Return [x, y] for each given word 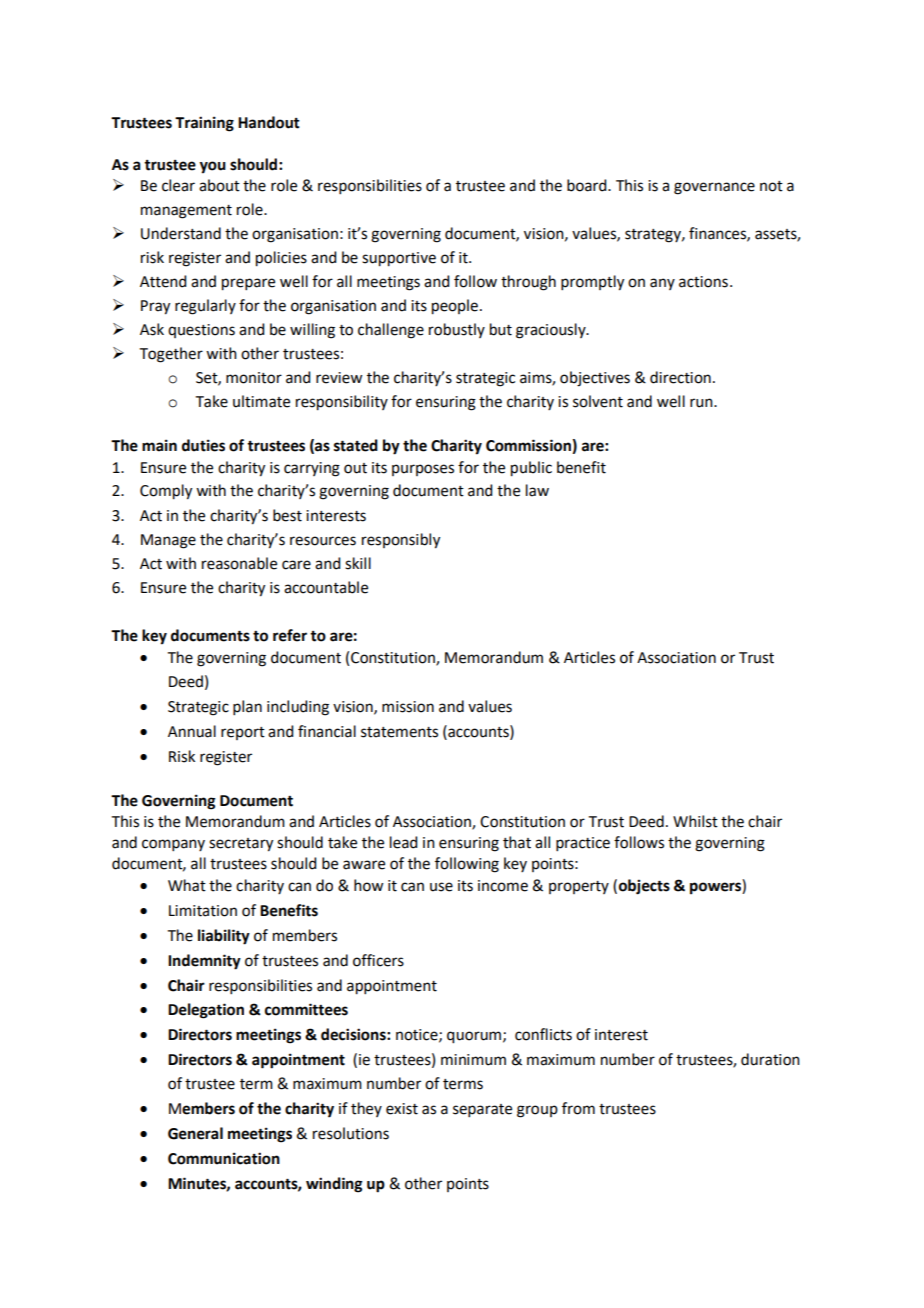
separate [482, 1110]
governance [714, 188]
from [578, 1108]
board [588, 185]
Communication [224, 1158]
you [213, 167]
